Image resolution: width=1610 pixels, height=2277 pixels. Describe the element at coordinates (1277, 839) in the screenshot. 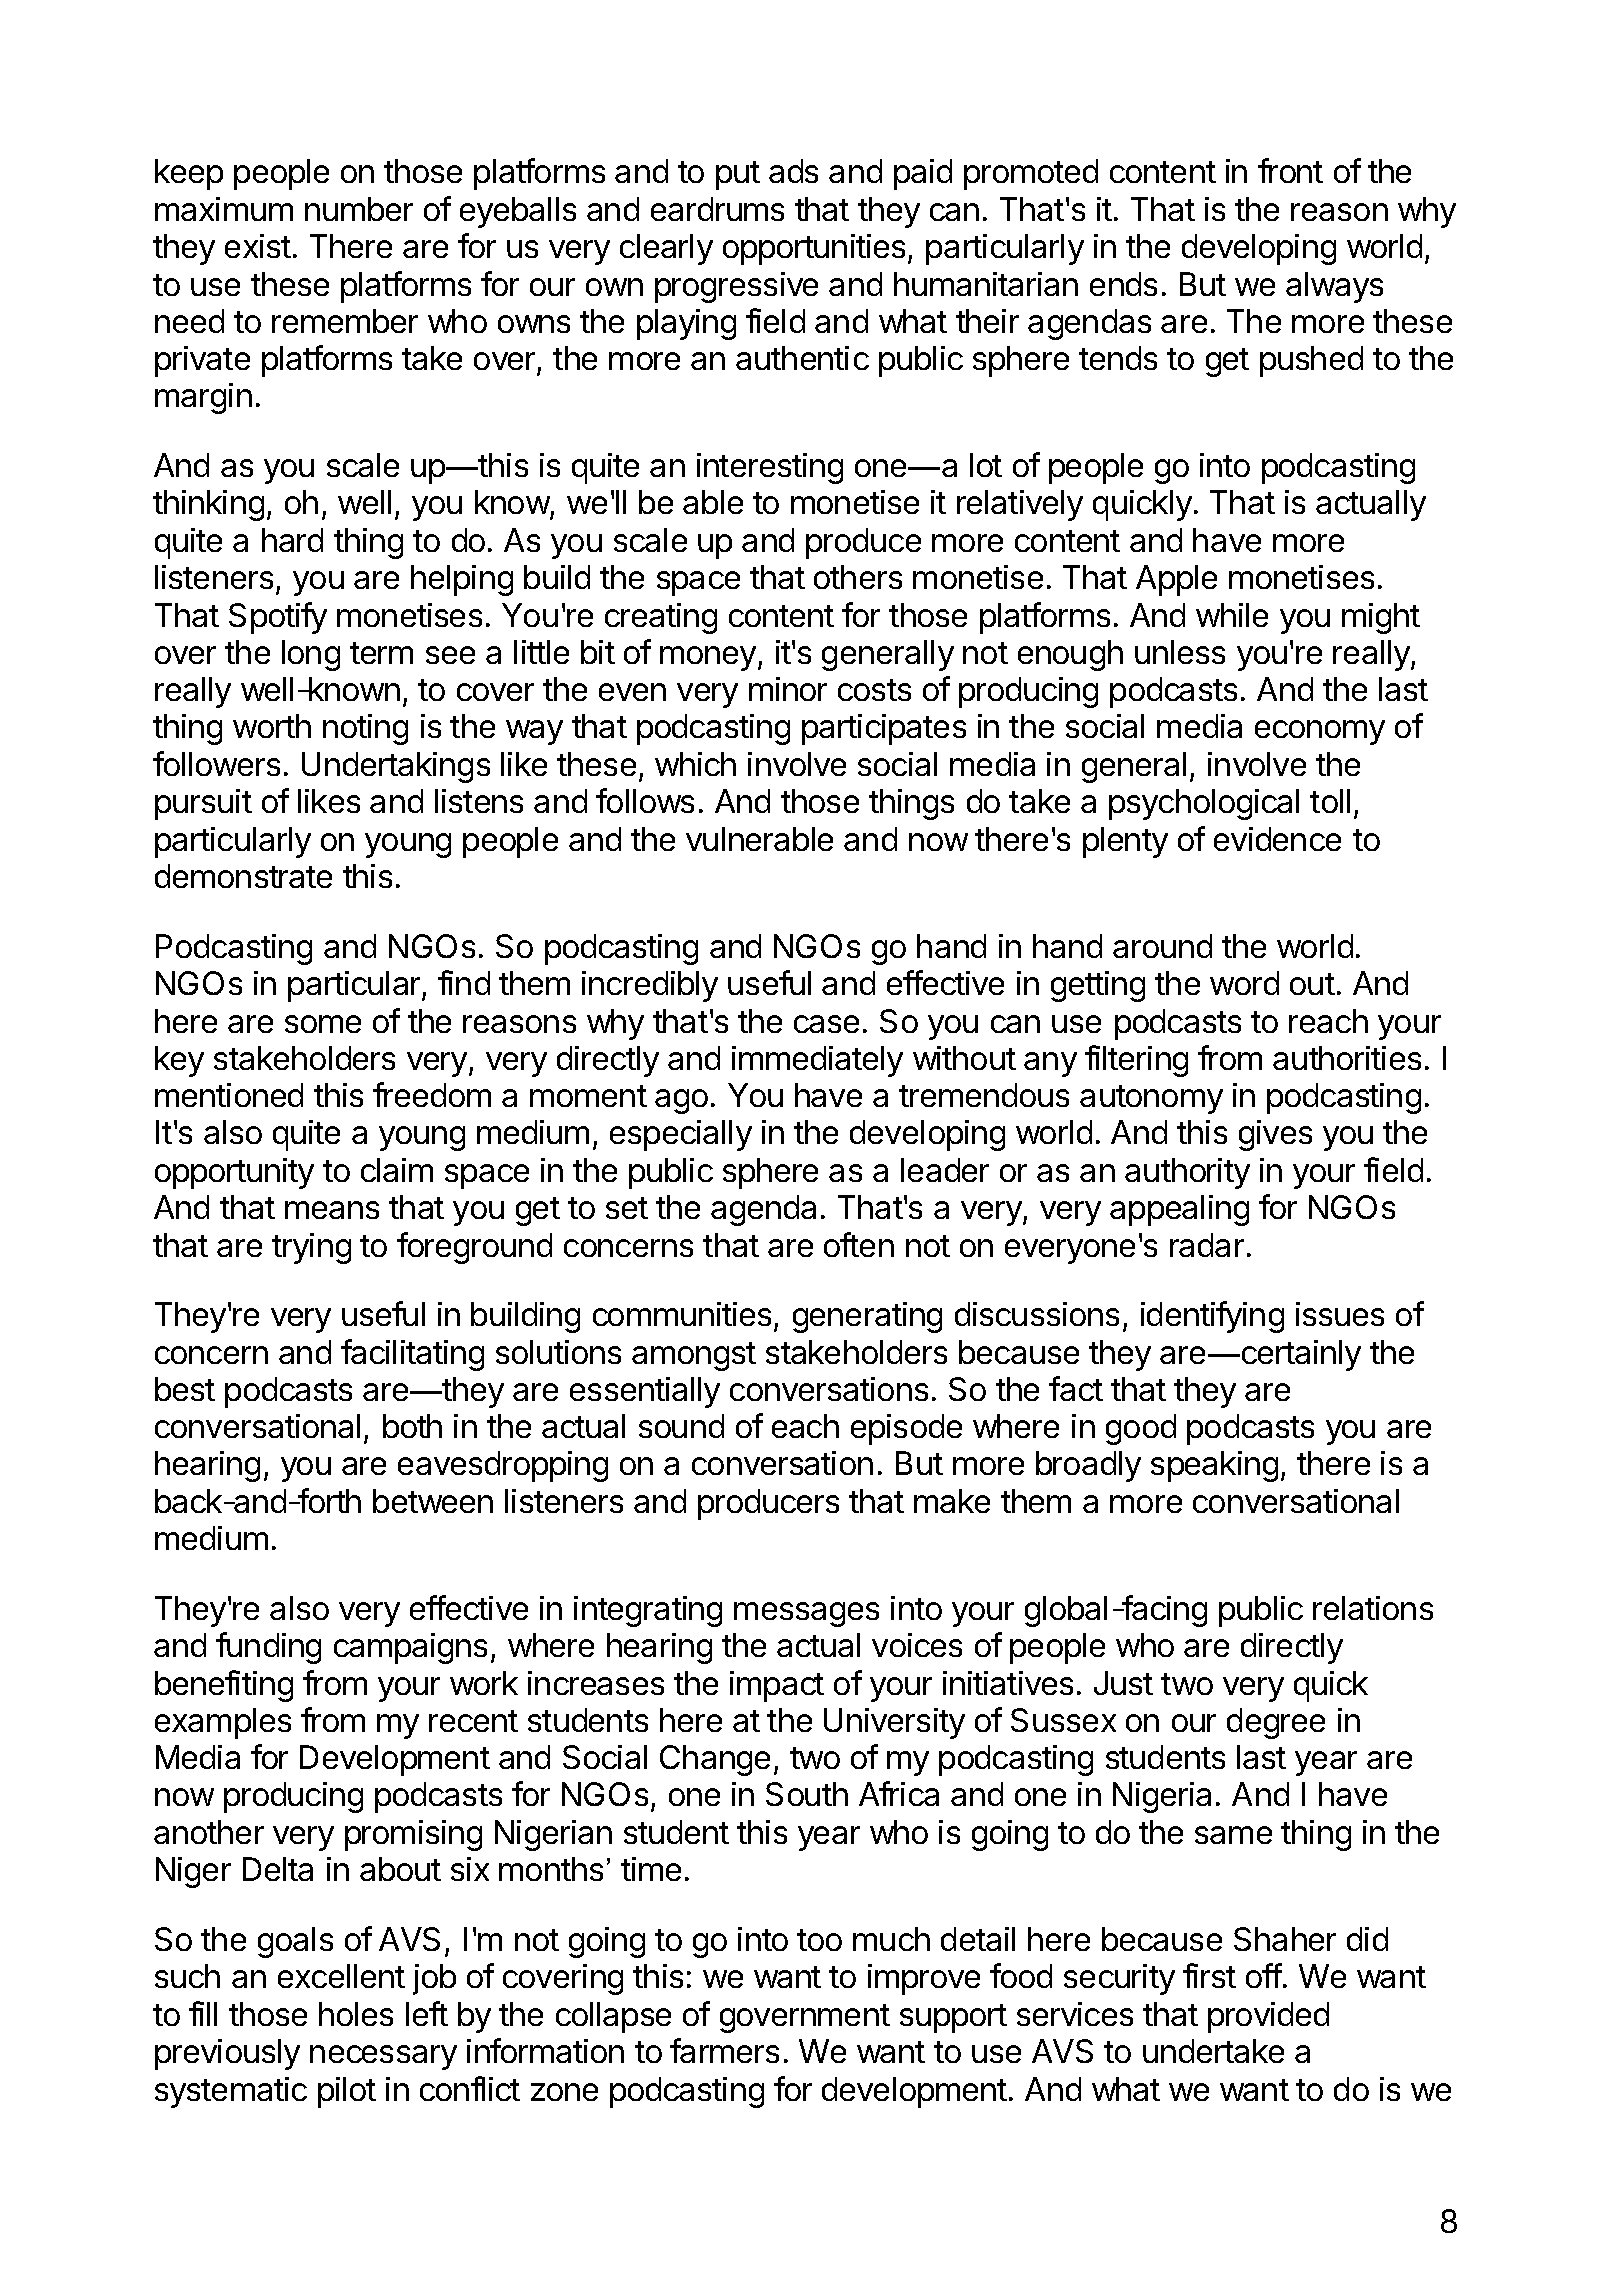

I see `evidence` at that location.
